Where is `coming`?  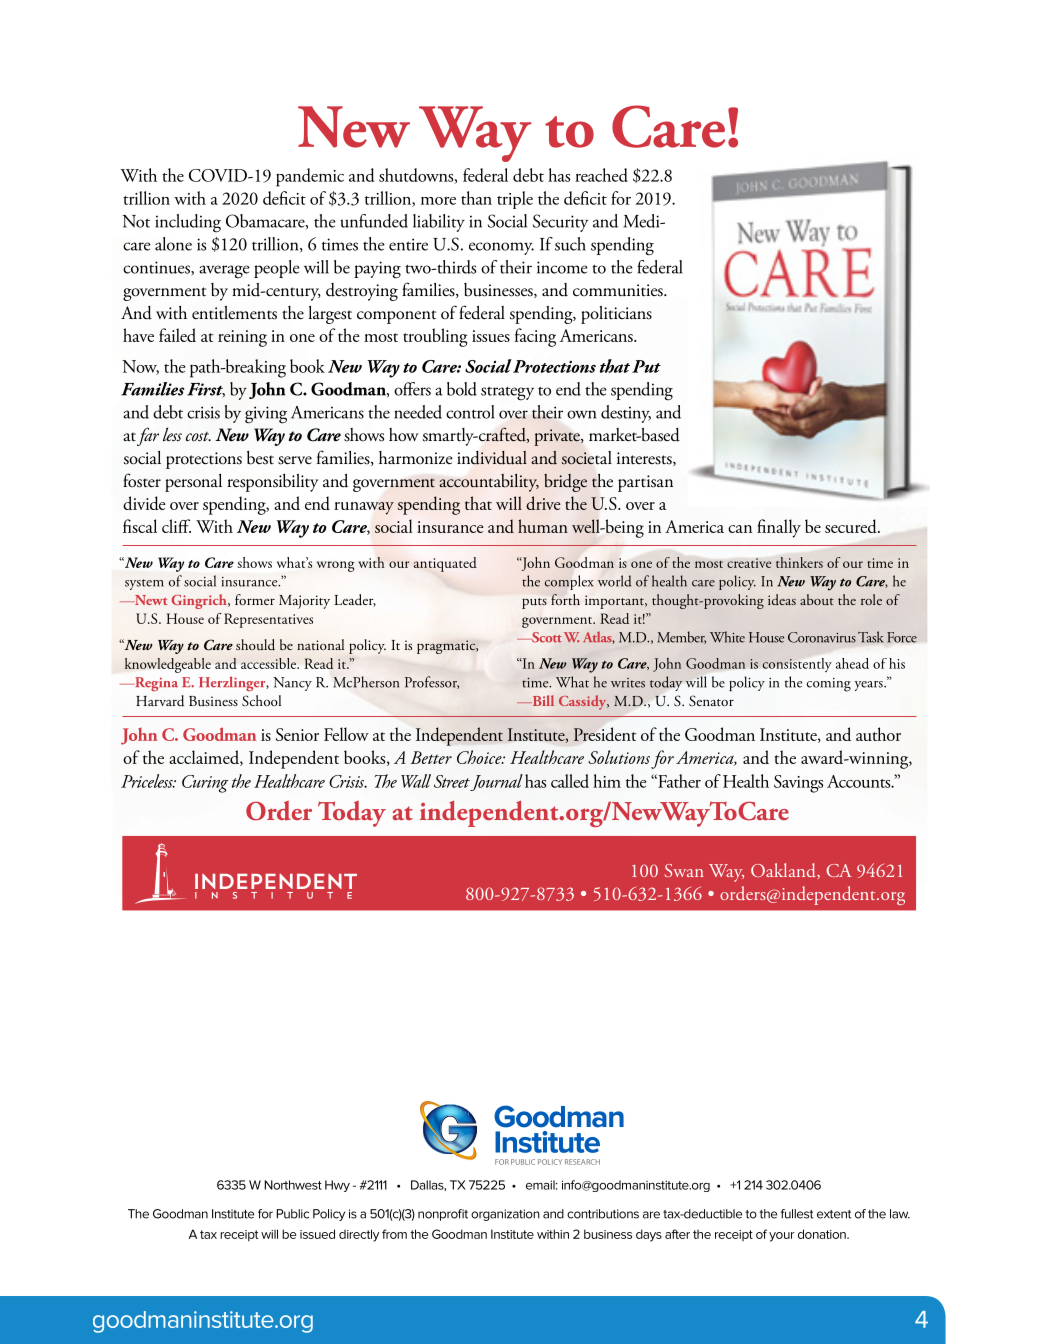 coming is located at coordinates (829, 685).
